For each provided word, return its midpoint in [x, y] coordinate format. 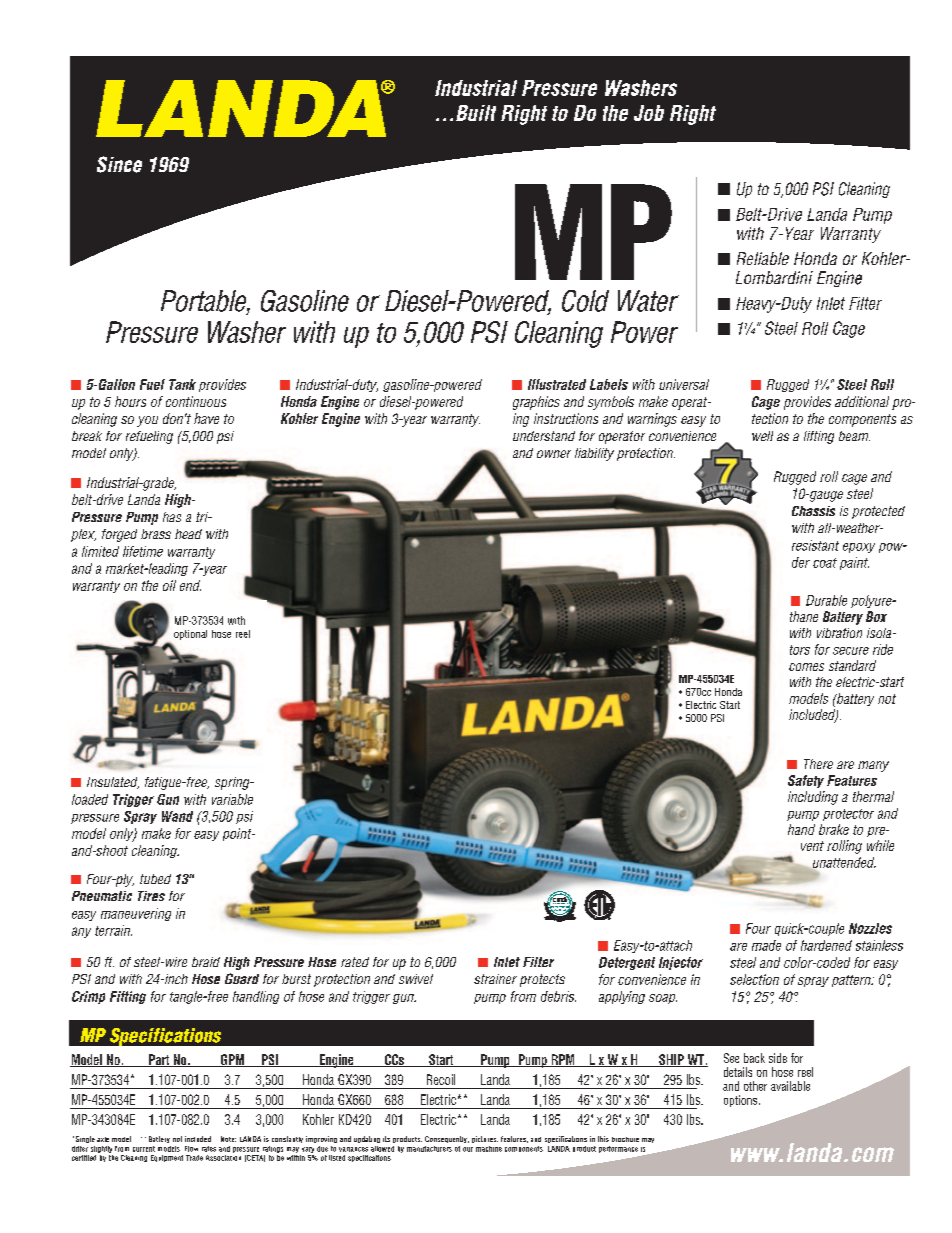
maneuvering [136, 914]
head [188, 534]
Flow [191, 1149]
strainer [495, 979]
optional [190, 635]
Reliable [763, 258]
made [766, 945]
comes [806, 667]
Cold [585, 301]
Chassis [813, 511]
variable [232, 799]
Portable [205, 302]
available [790, 1086]
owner [554, 454]
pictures [485, 1139]
